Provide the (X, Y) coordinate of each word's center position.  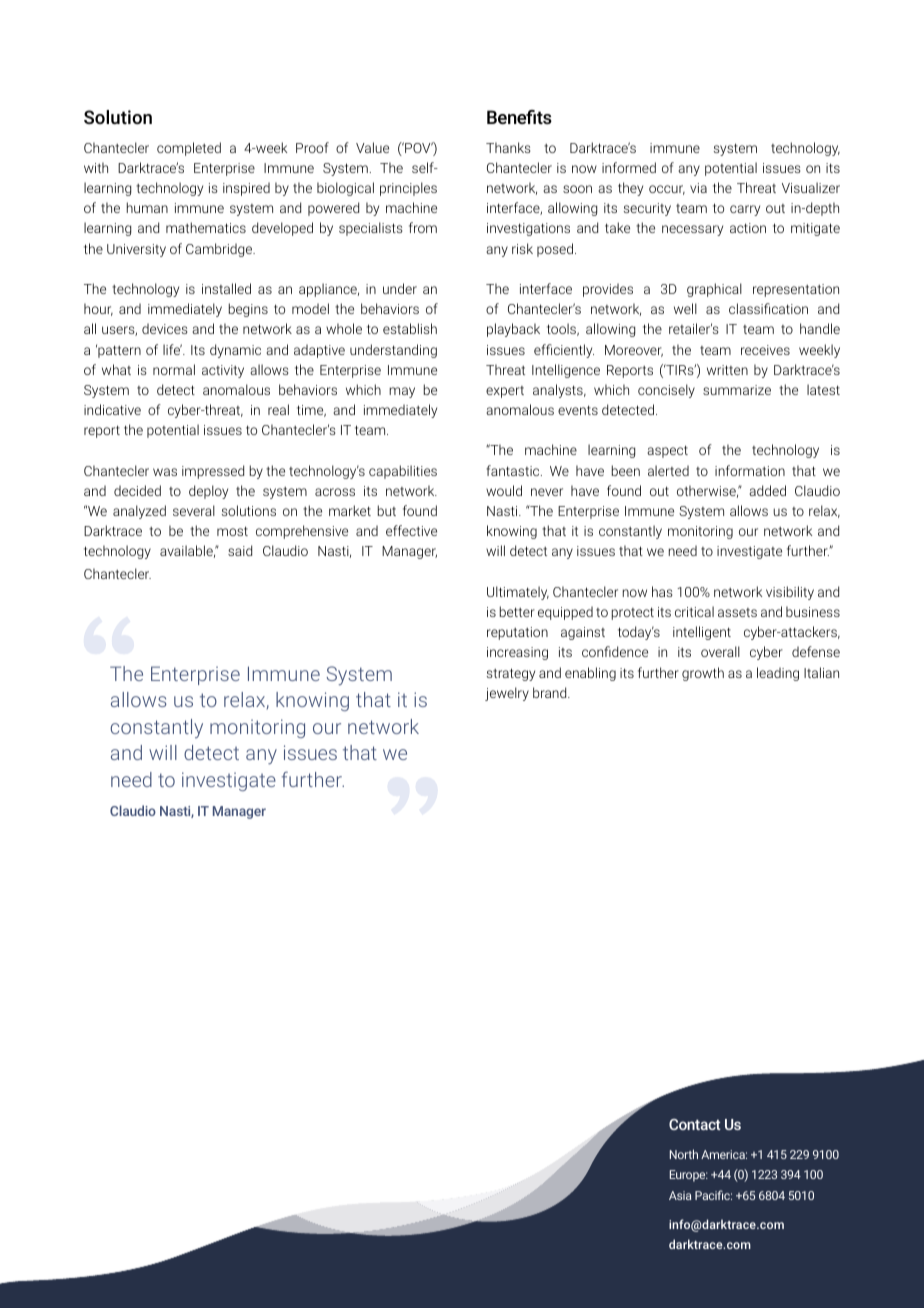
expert (505, 392)
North (684, 1154)
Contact (695, 1124)
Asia (680, 1195)
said (240, 550)
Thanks (508, 147)
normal (174, 369)
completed (189, 149)
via (698, 188)
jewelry (507, 694)
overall (720, 651)
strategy (511, 674)
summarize (737, 390)
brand (551, 692)
